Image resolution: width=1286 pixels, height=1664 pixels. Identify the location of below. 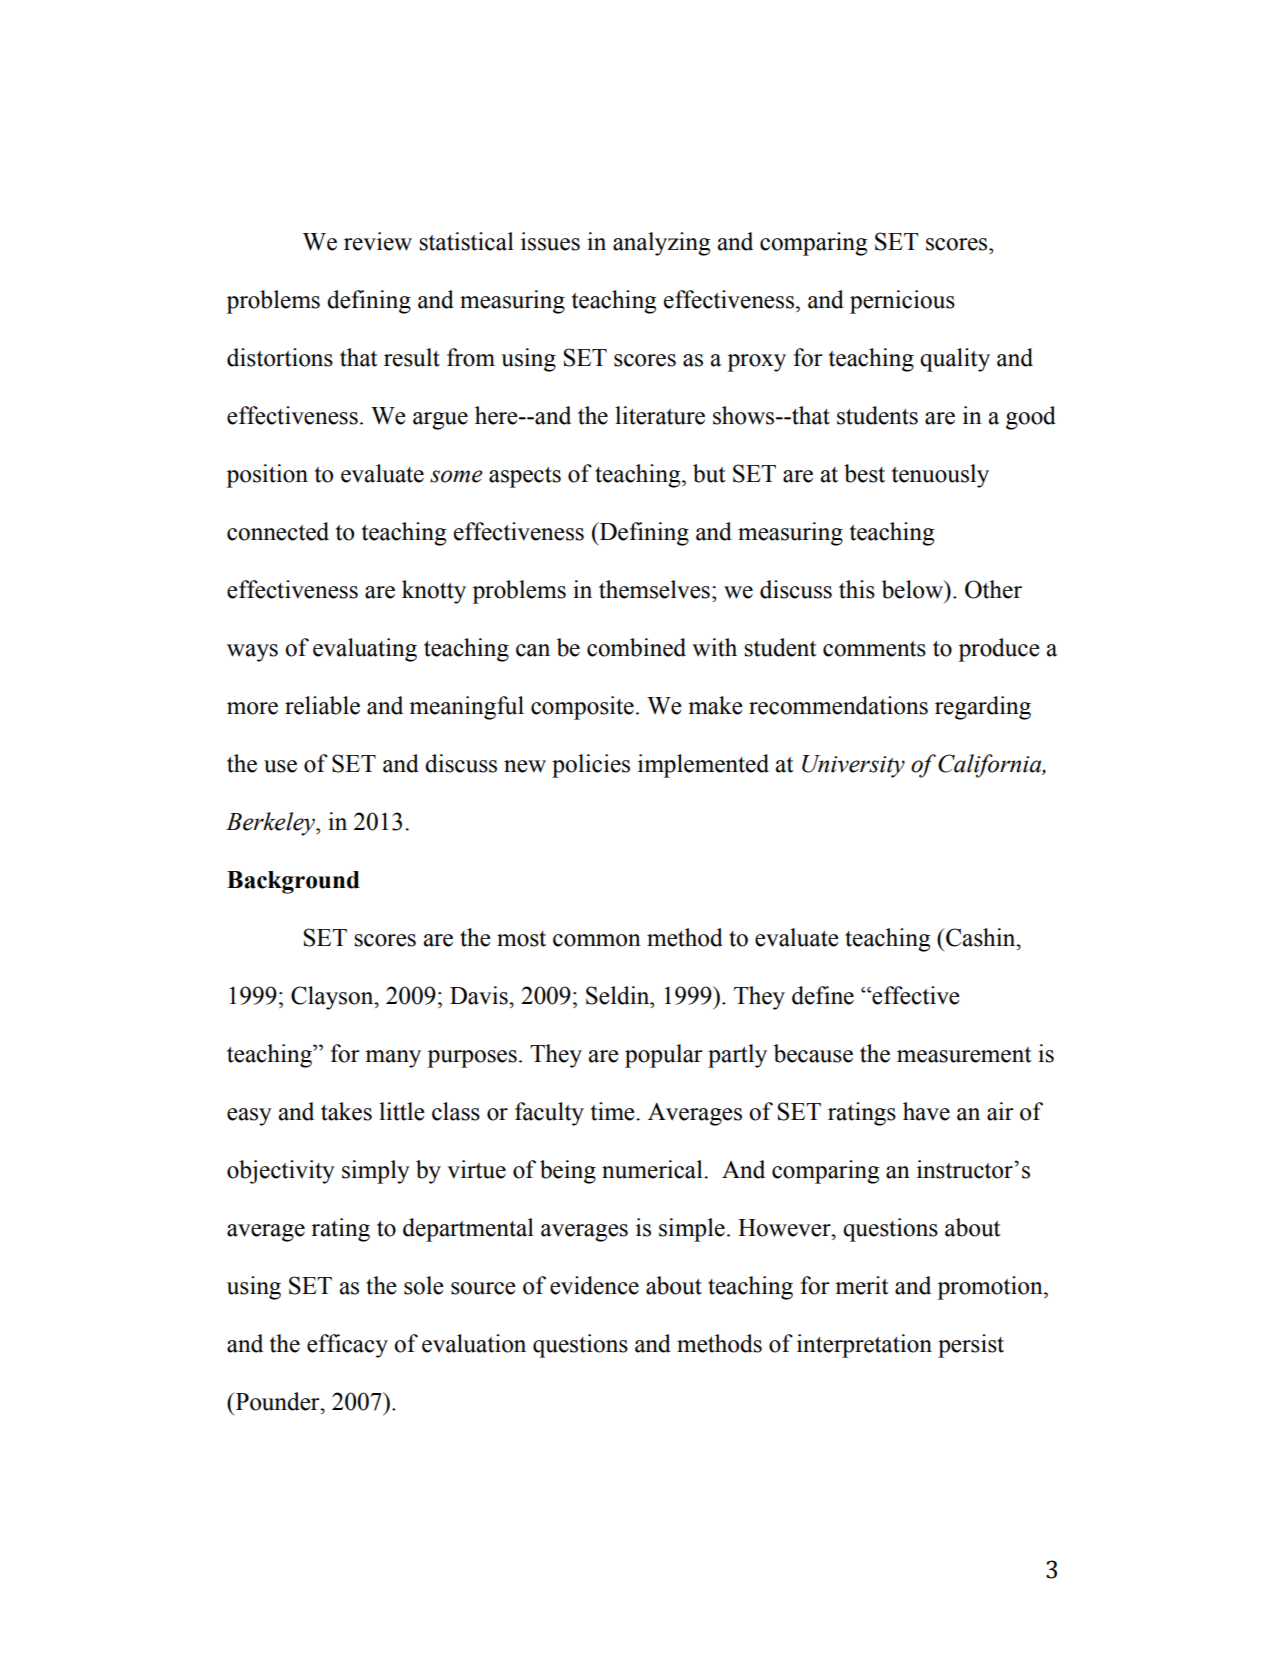
(914, 589).
